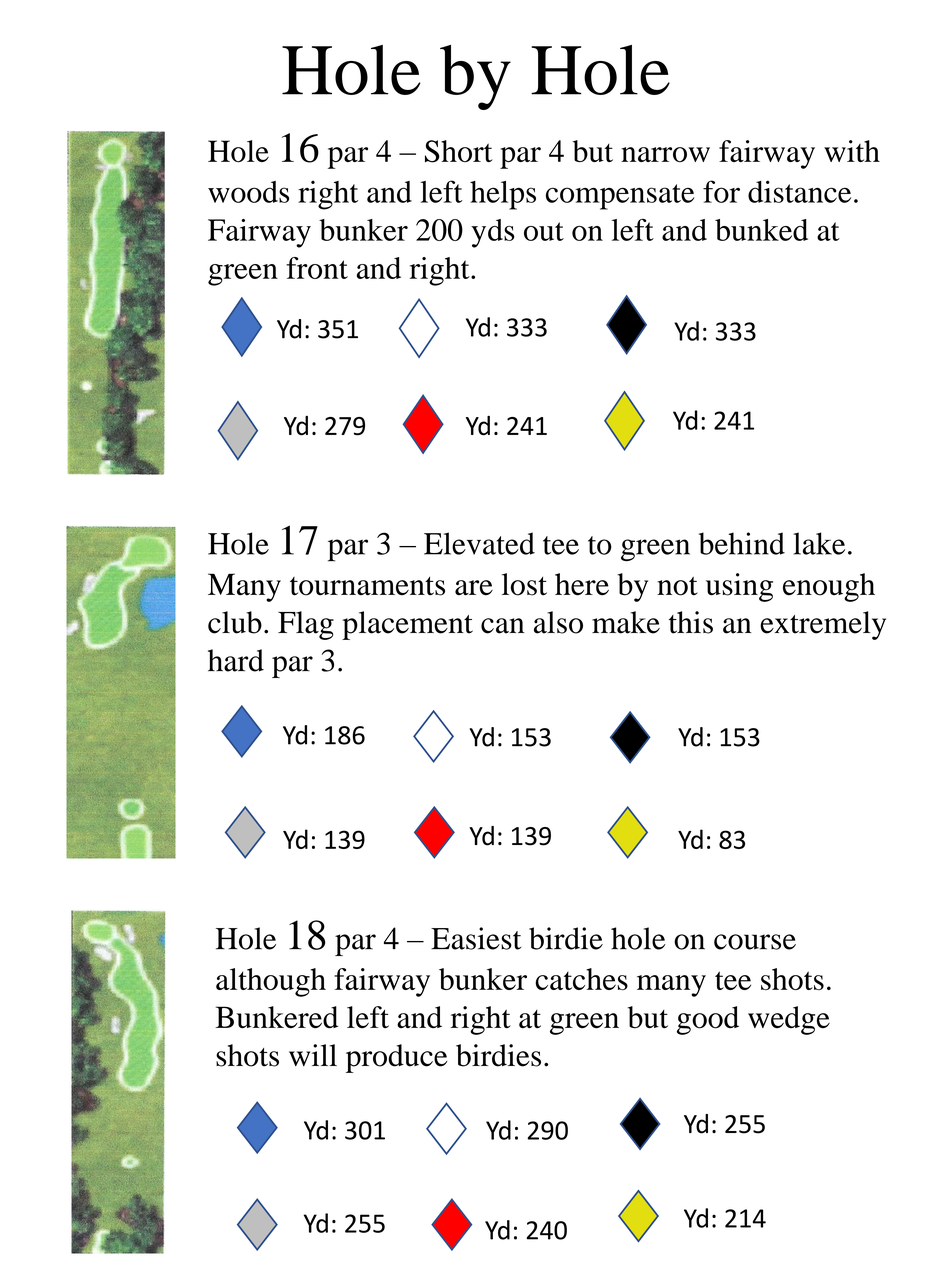 Image resolution: width=952 pixels, height=1270 pixels. What do you see at coordinates (581, 979) in the document?
I see `catches` at bounding box center [581, 979].
